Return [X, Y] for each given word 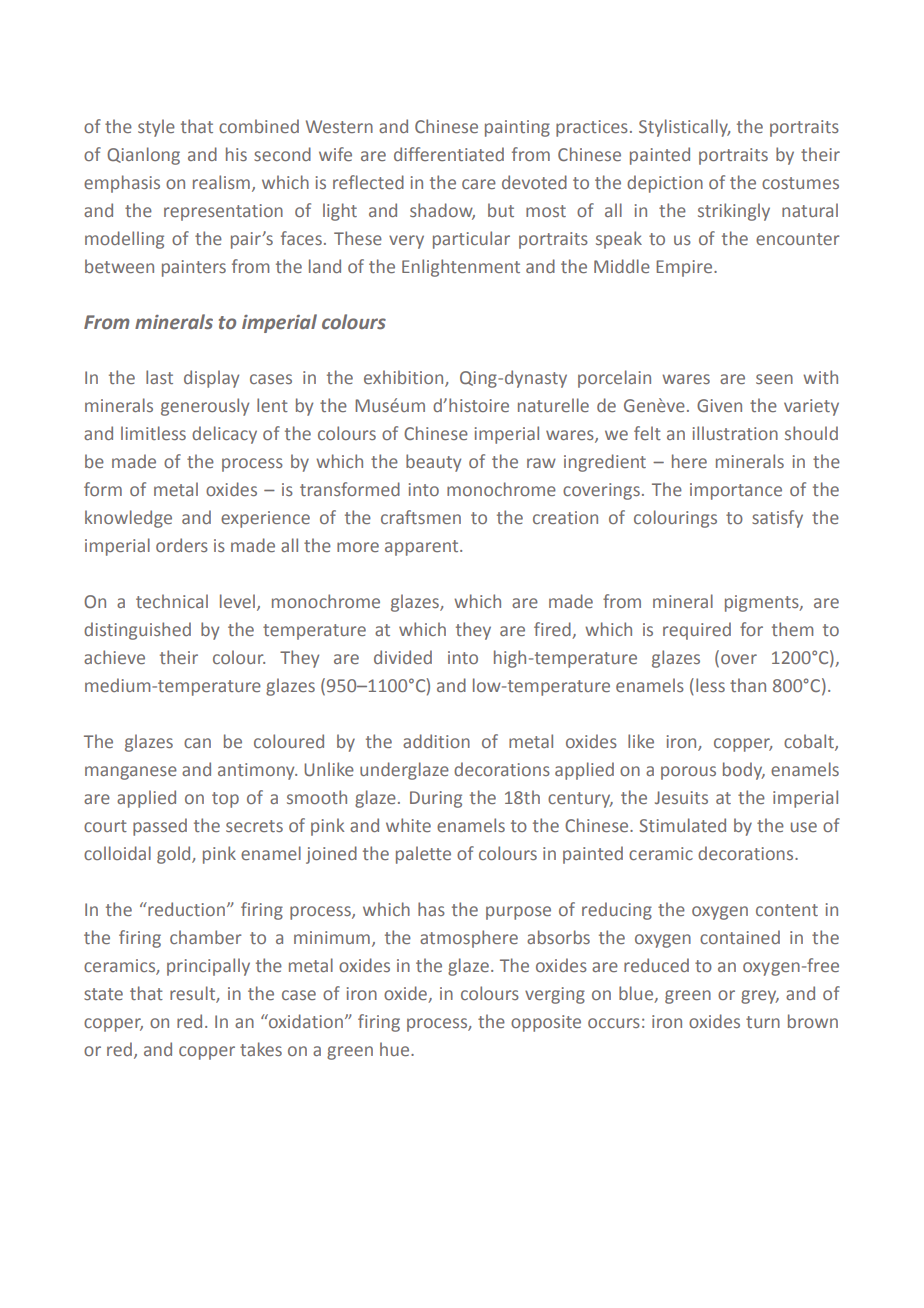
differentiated [449, 154]
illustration [735, 433]
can [197, 743]
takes [261, 1049]
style [156, 128]
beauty [433, 463]
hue [396, 1049]
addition [436, 741]
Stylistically [684, 128]
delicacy [224, 435]
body [744, 771]
